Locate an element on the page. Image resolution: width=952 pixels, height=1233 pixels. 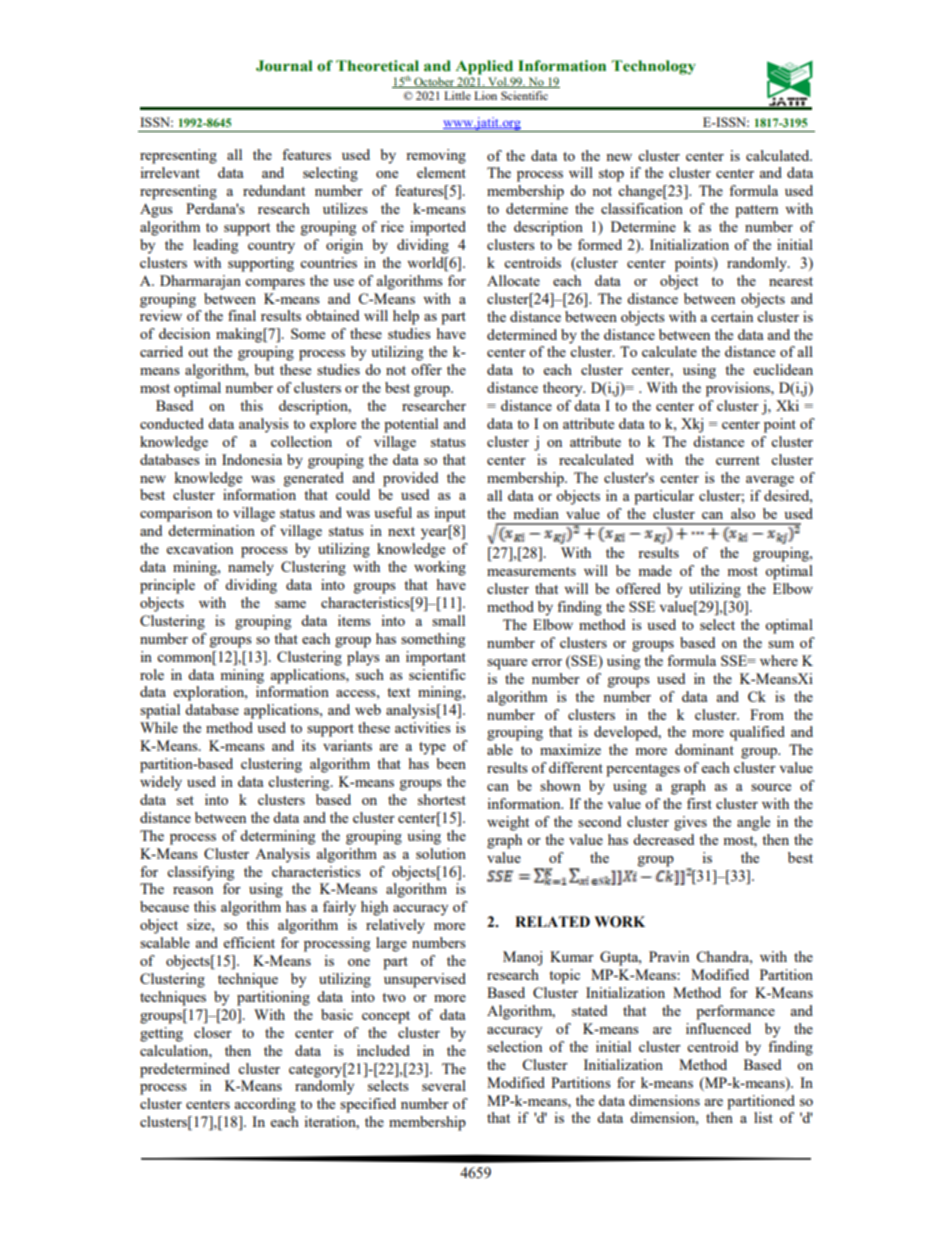
small is located at coordinates (448, 620).
